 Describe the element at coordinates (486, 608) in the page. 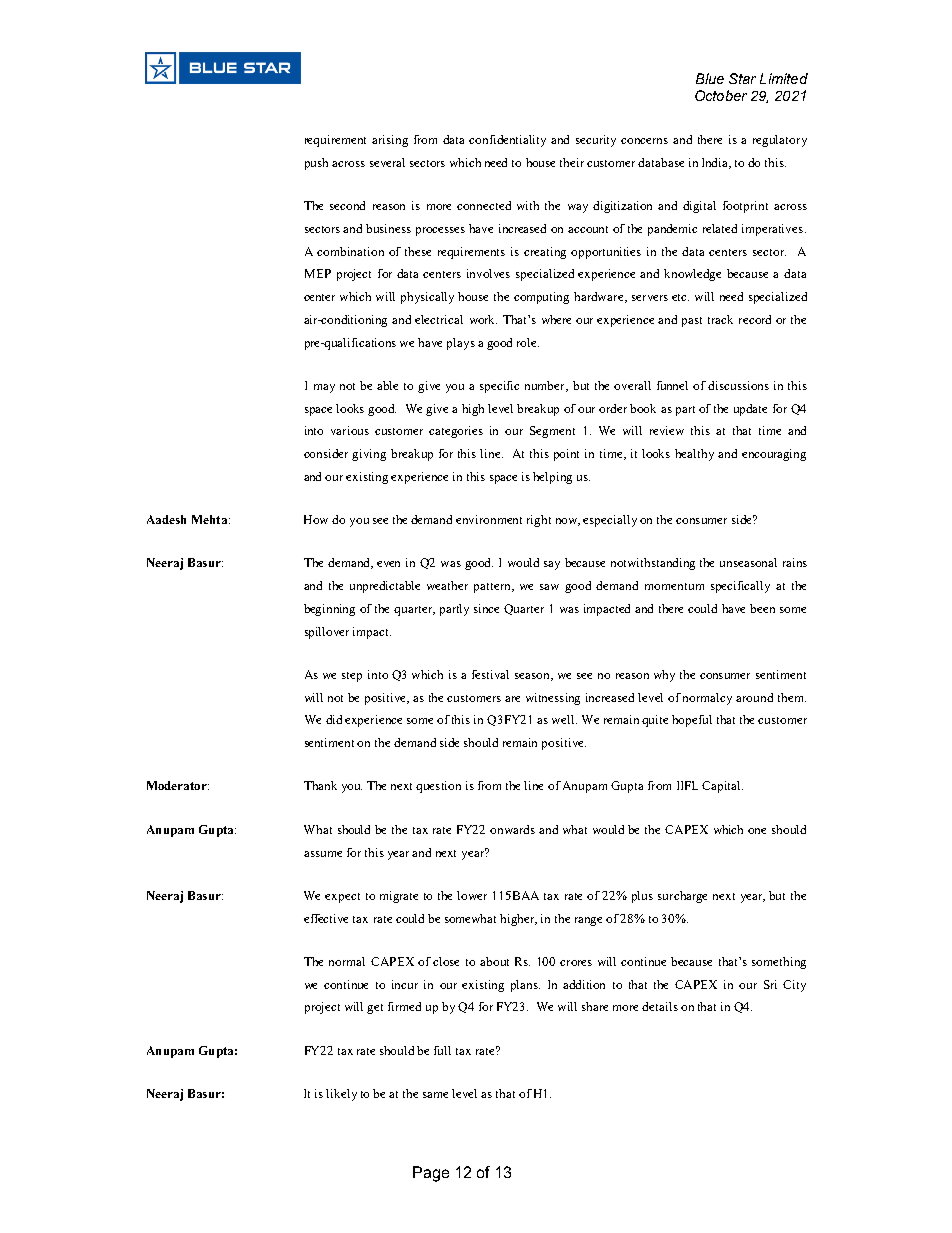

I see `since` at that location.
